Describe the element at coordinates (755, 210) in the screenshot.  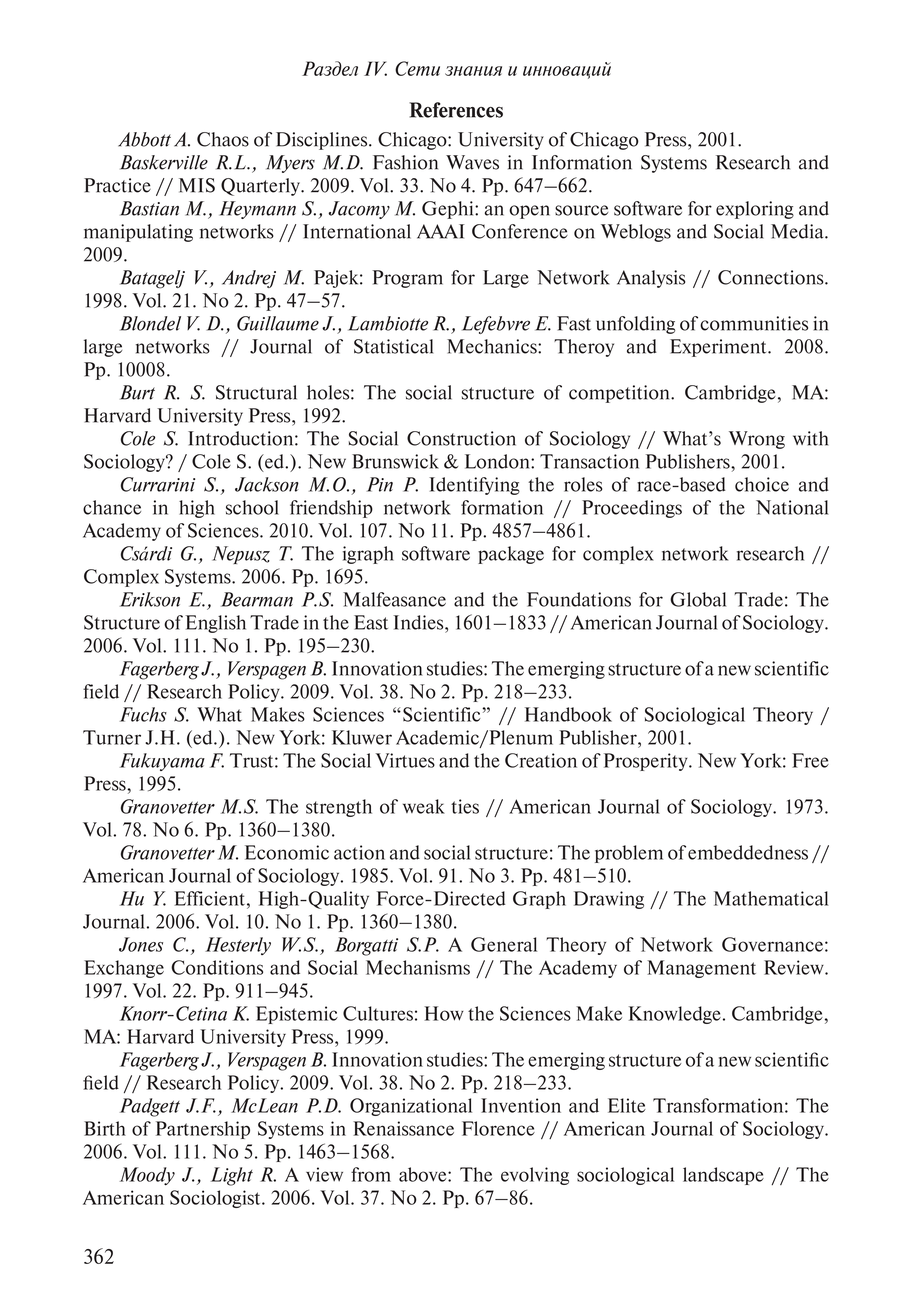
I see `exploring` at that location.
